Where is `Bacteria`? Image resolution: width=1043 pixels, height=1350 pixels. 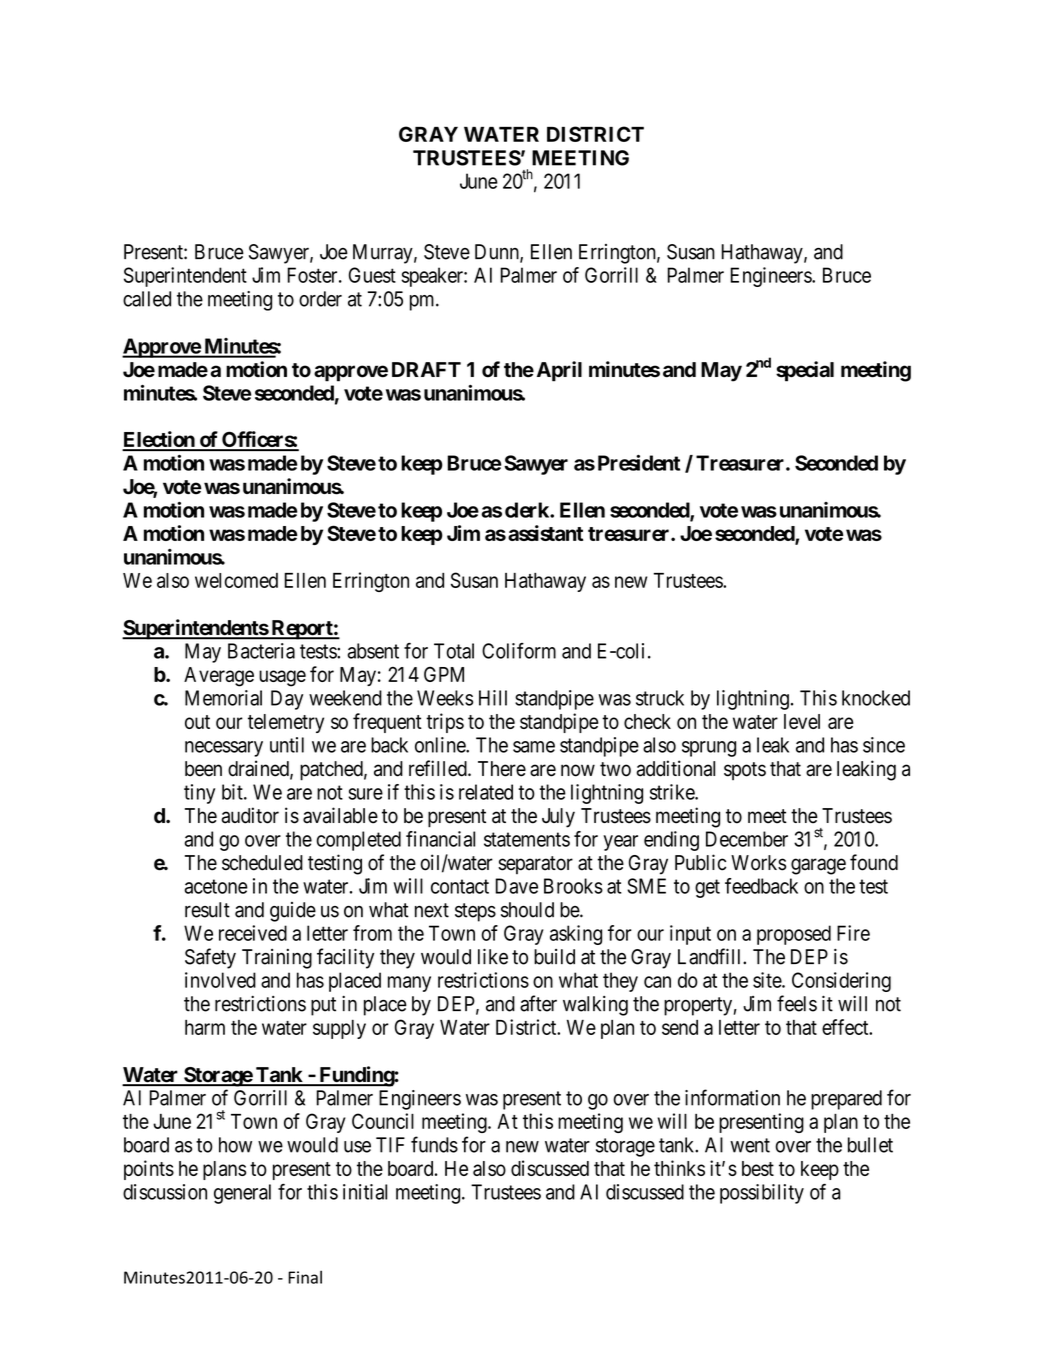 Bacteria is located at coordinates (261, 651).
